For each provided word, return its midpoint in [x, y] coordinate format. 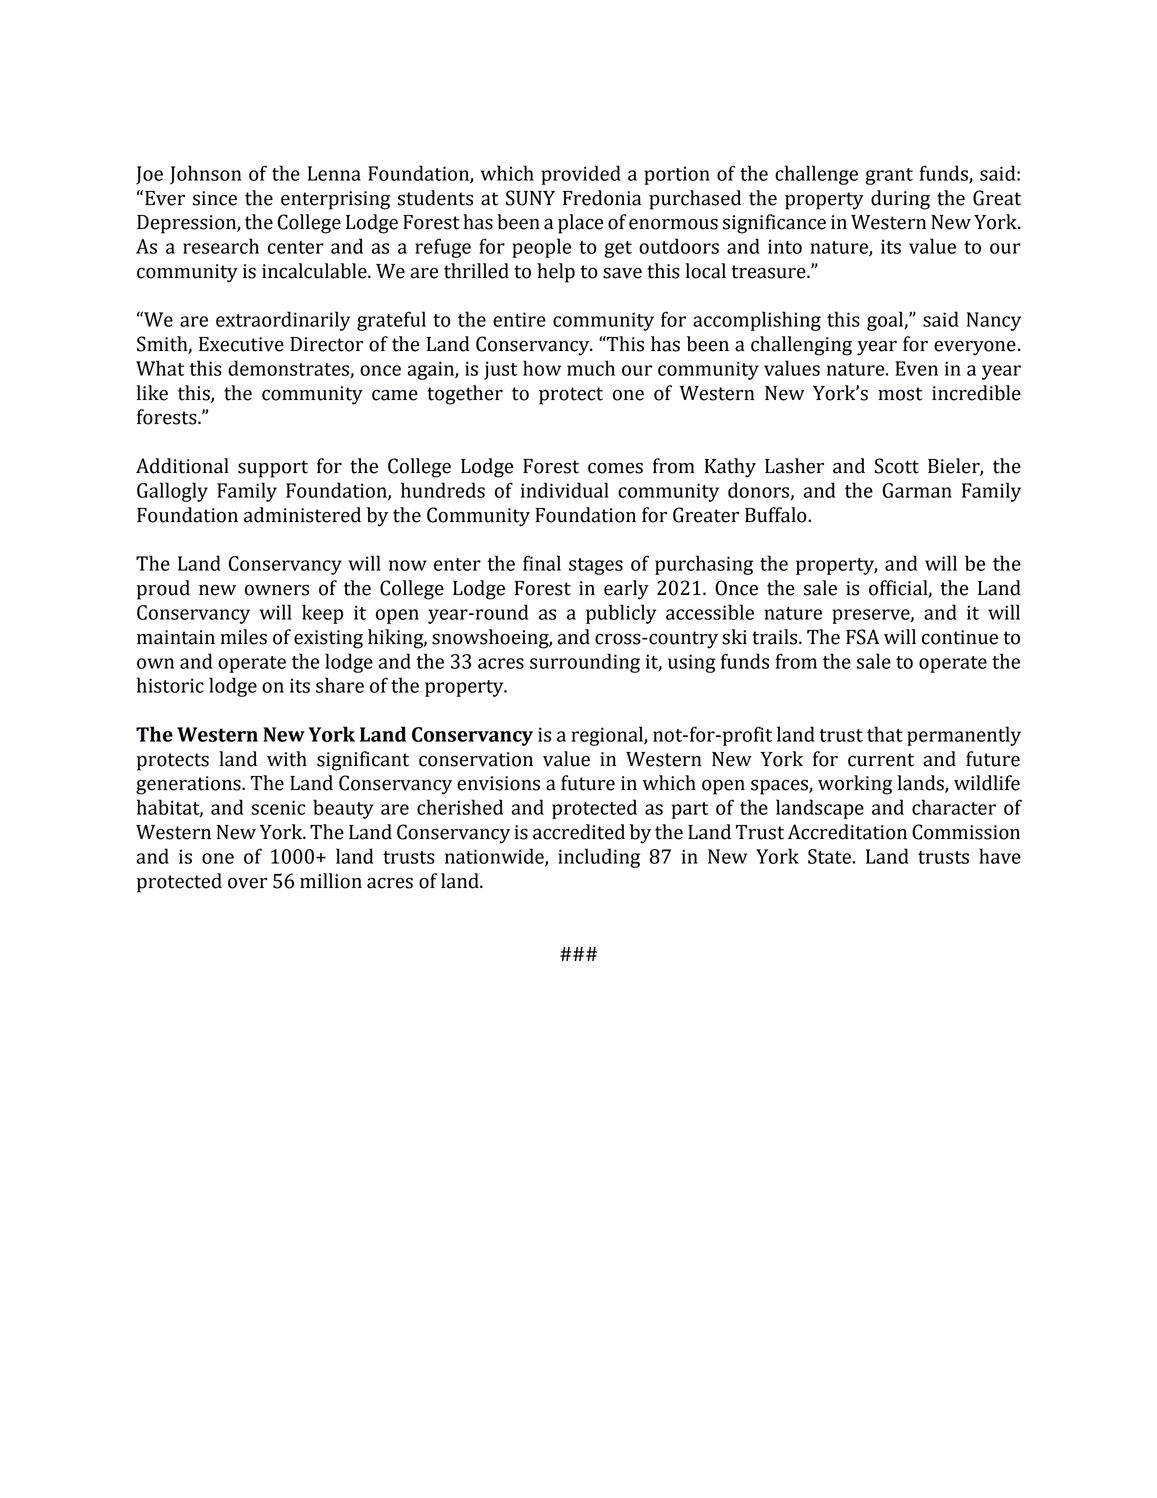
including [599, 858]
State [829, 856]
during [900, 200]
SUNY [530, 198]
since [215, 198]
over [247, 883]
